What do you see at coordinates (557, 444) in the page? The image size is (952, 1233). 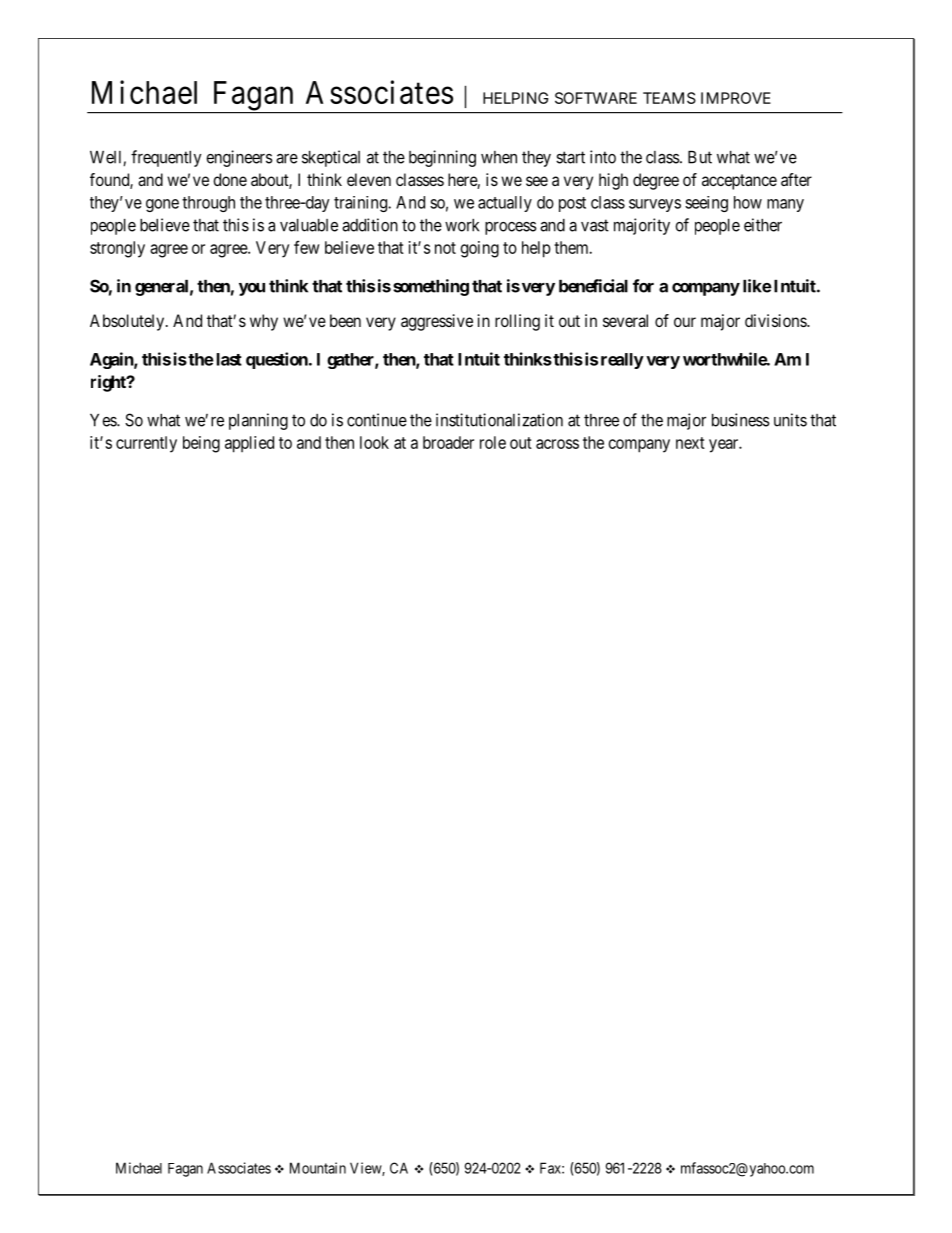 I see `across` at bounding box center [557, 444].
